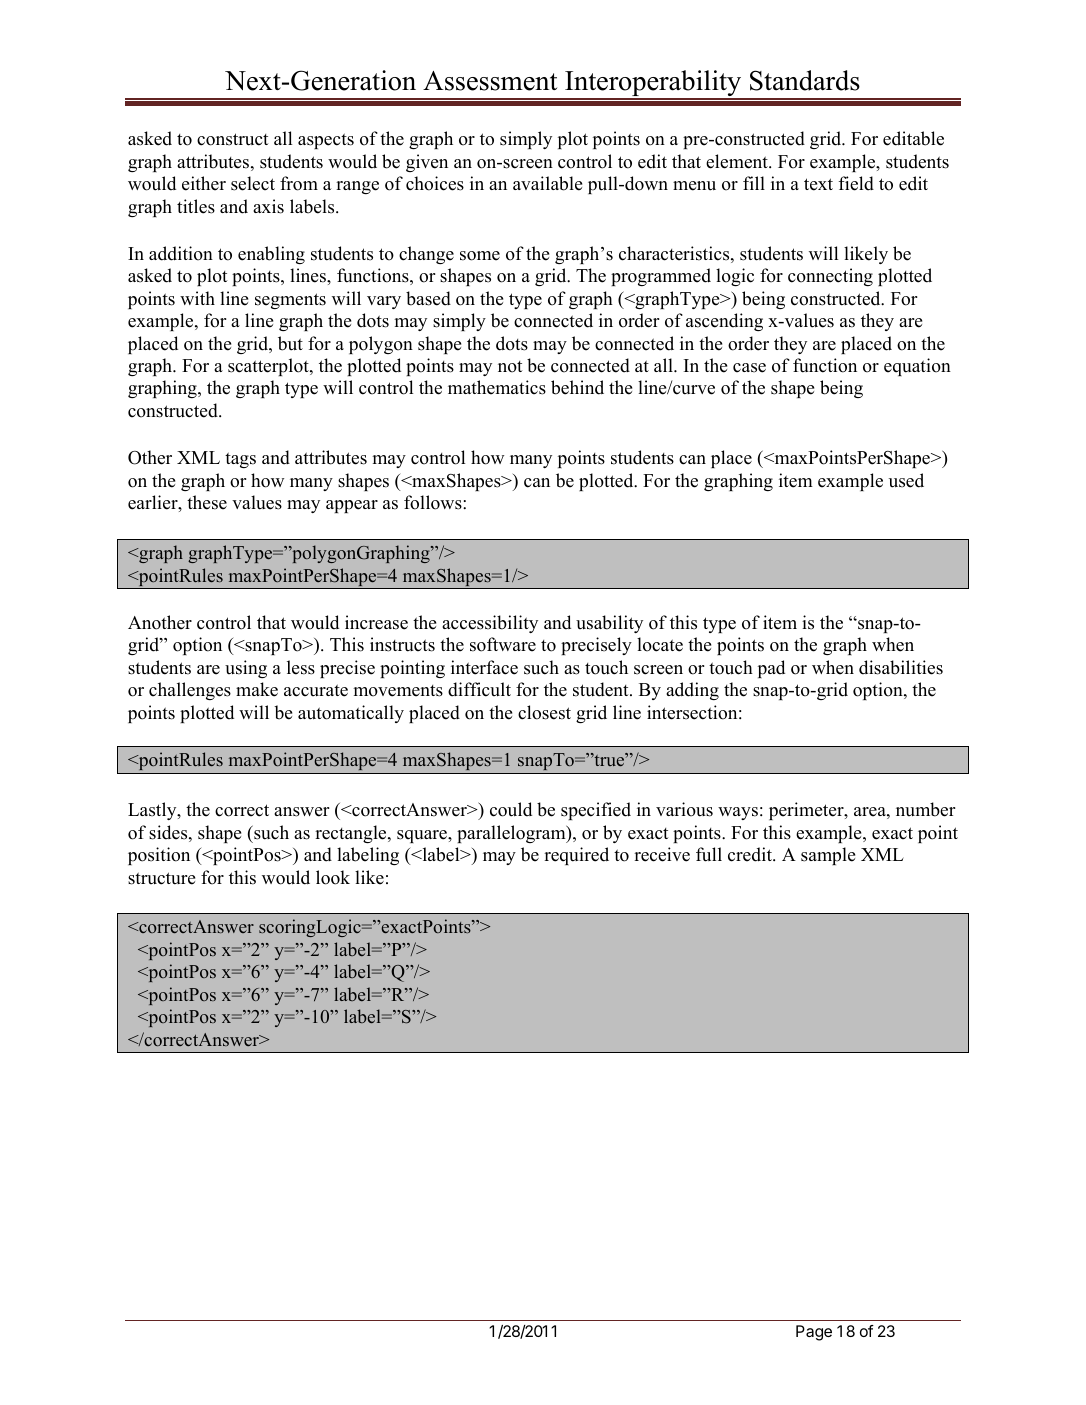  I want to click on these, so click(207, 502).
